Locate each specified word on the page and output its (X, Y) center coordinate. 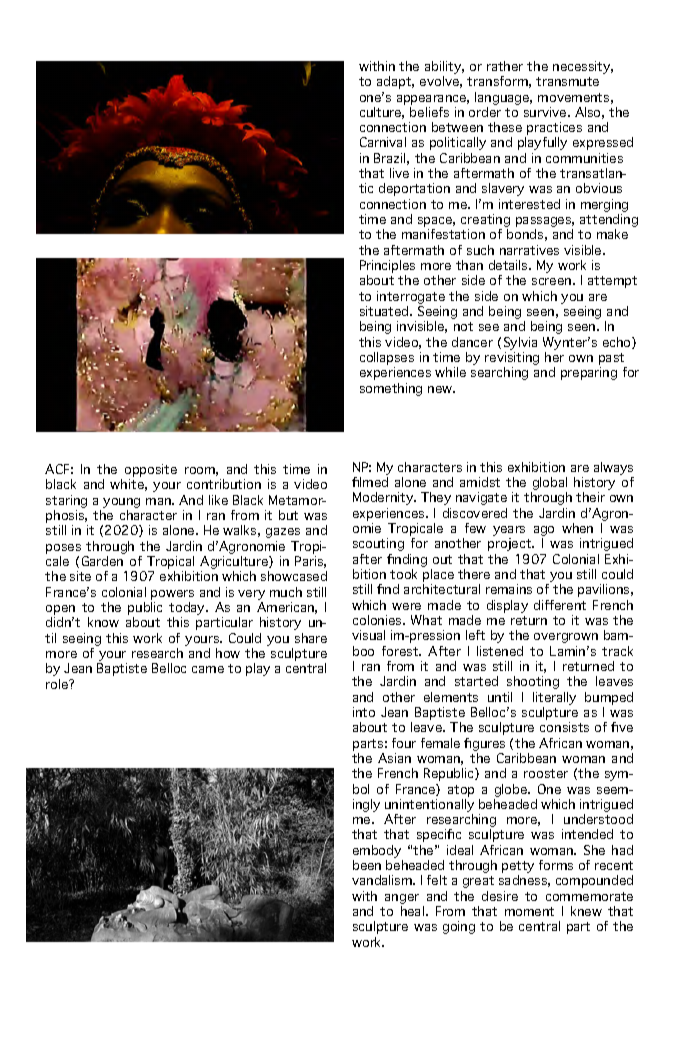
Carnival (383, 142)
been (367, 865)
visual (368, 635)
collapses (387, 360)
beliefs (429, 112)
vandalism (383, 880)
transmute (567, 81)
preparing (589, 373)
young (121, 504)
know (103, 622)
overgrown (566, 638)
